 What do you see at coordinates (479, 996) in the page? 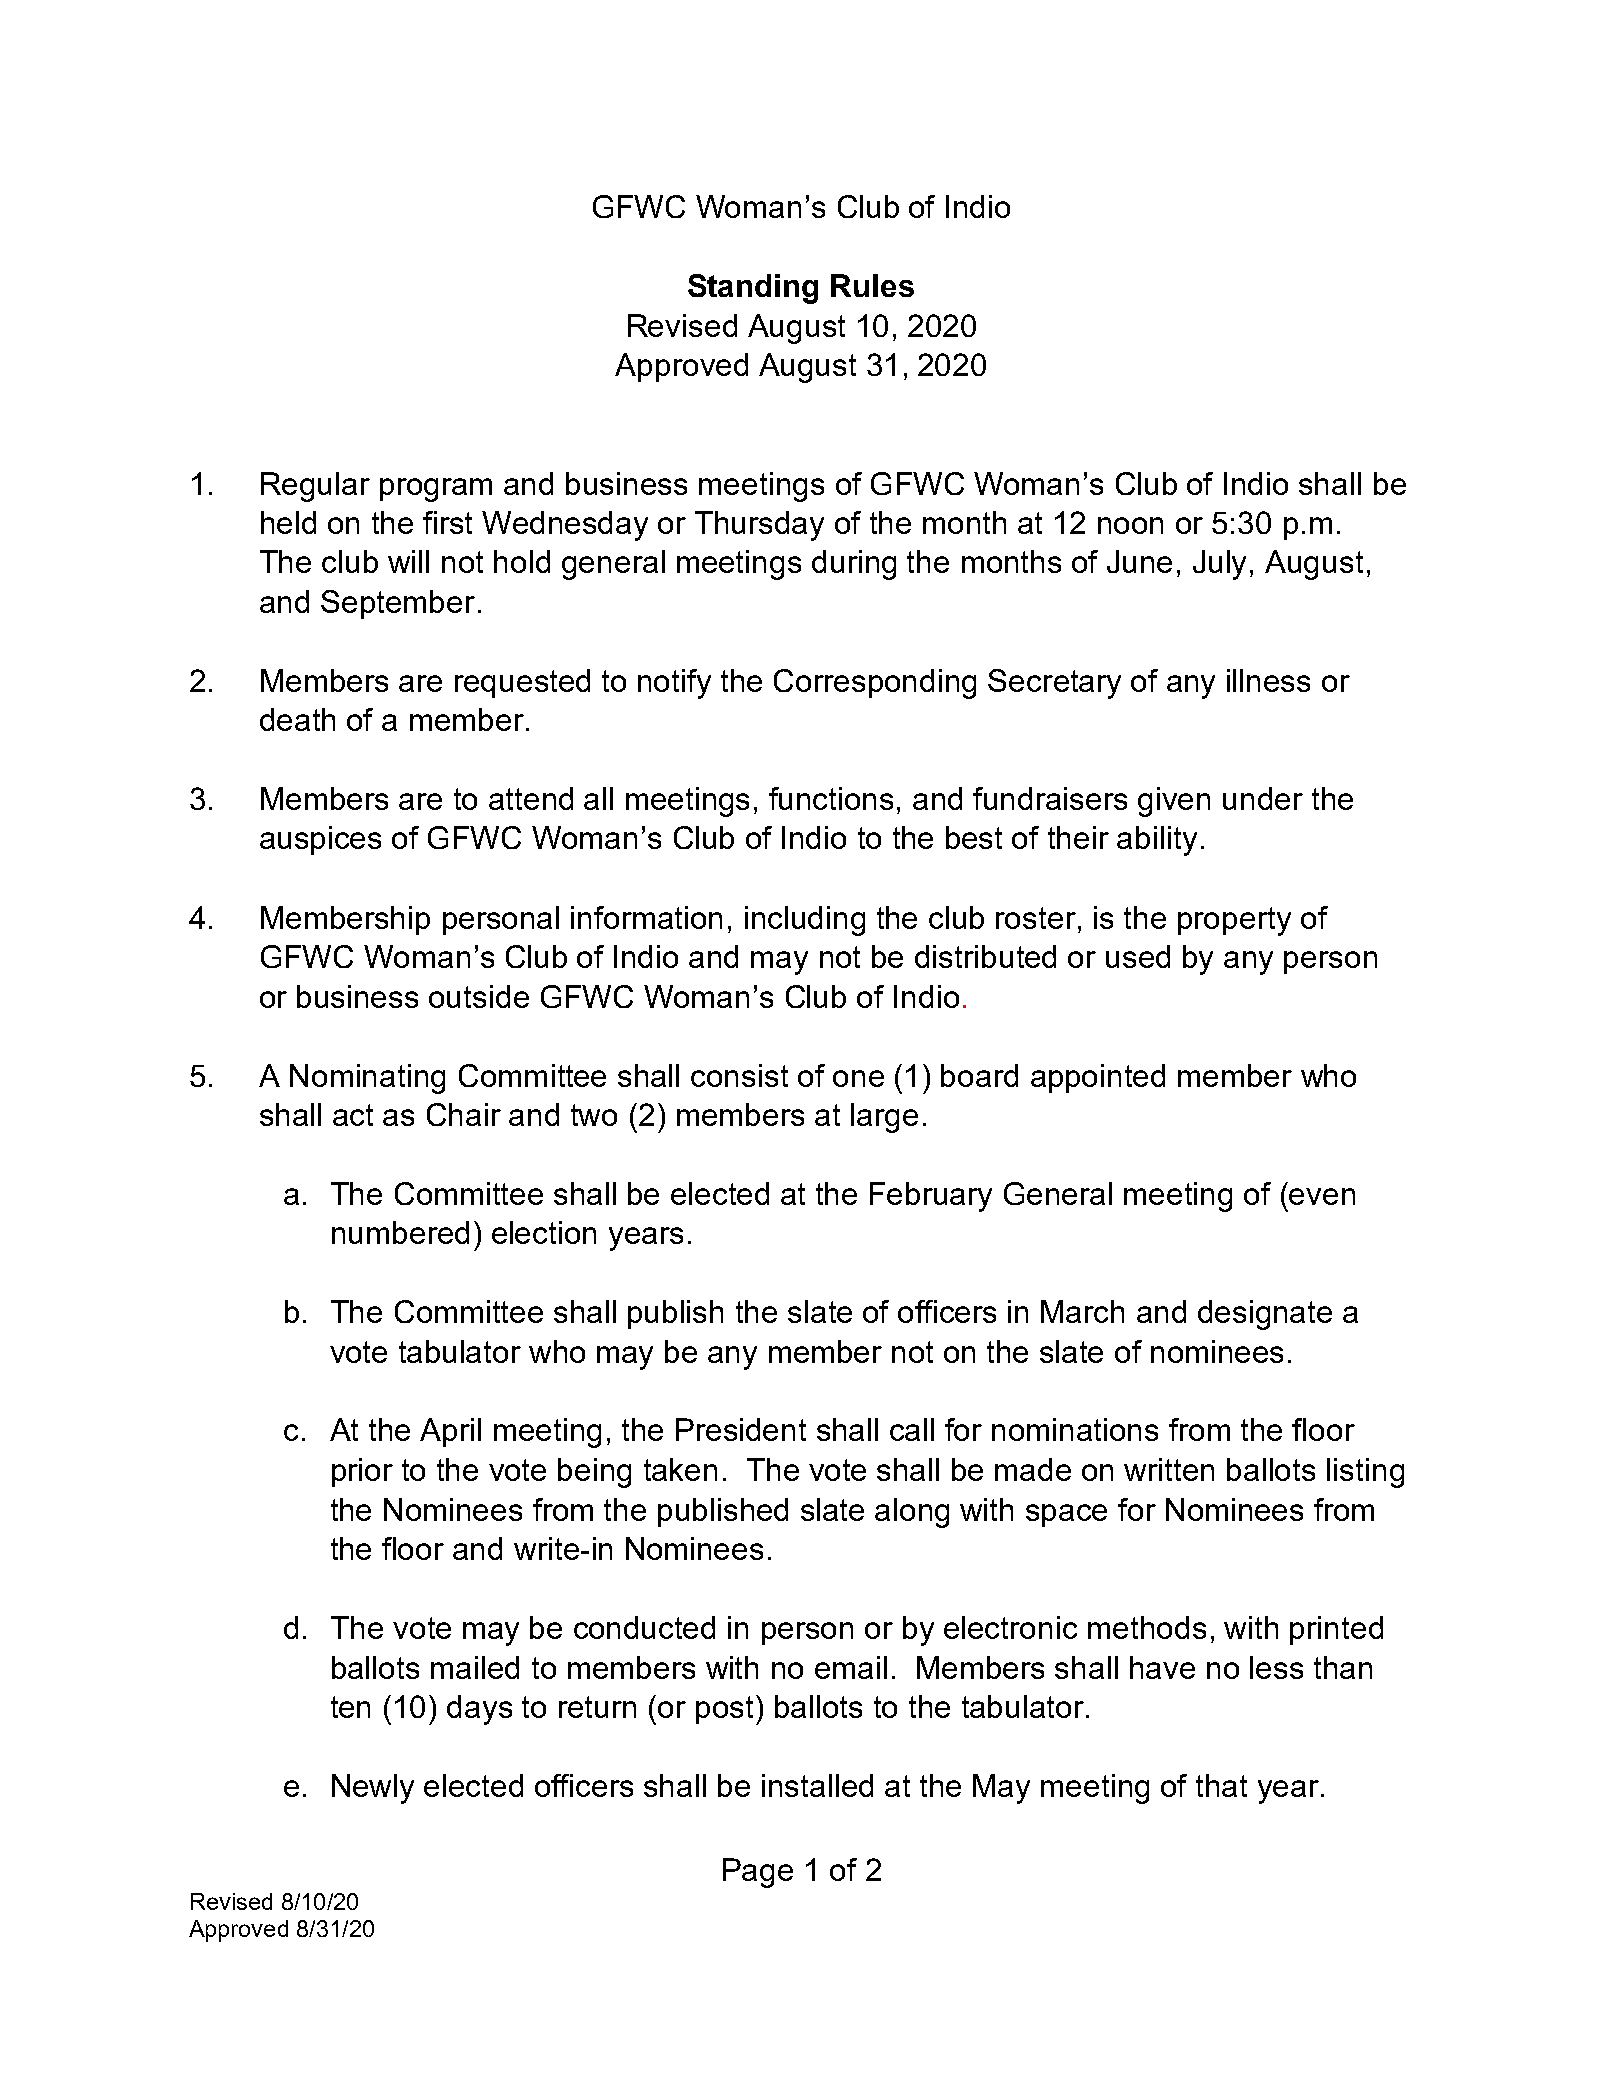
I see `outside` at bounding box center [479, 996].
